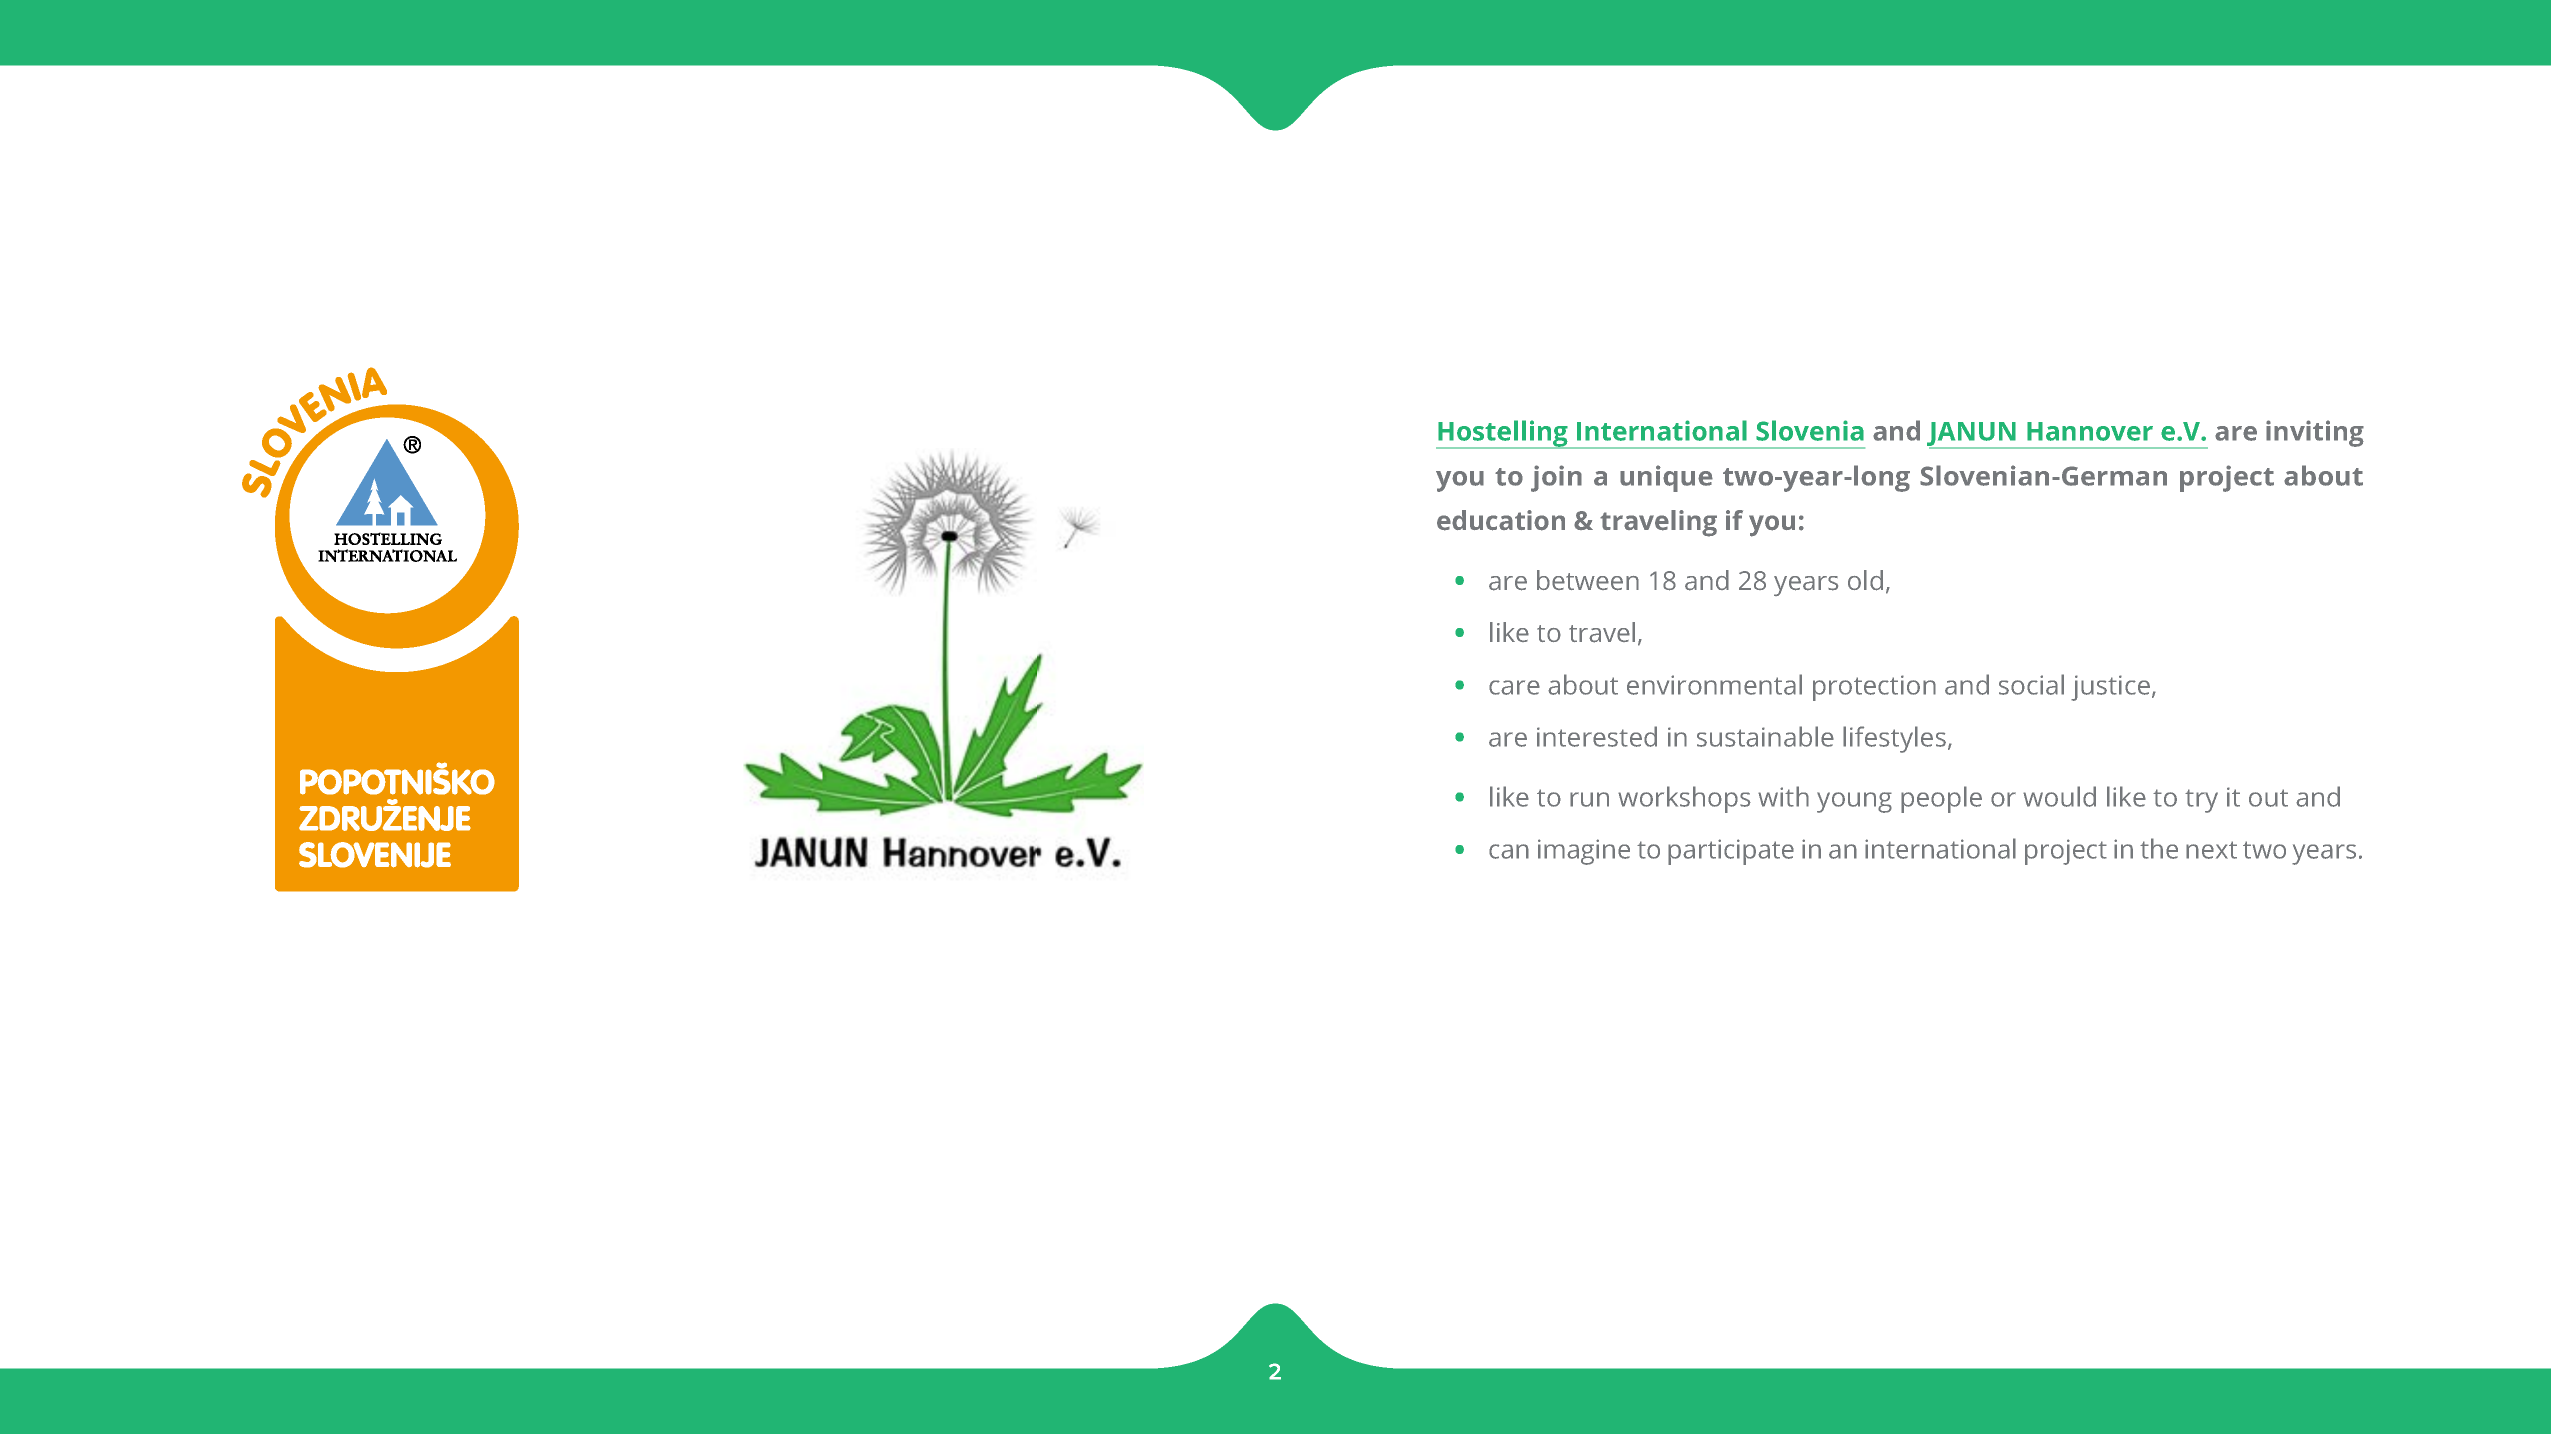  Describe the element at coordinates (2110, 688) in the page. I see `justice` at that location.
